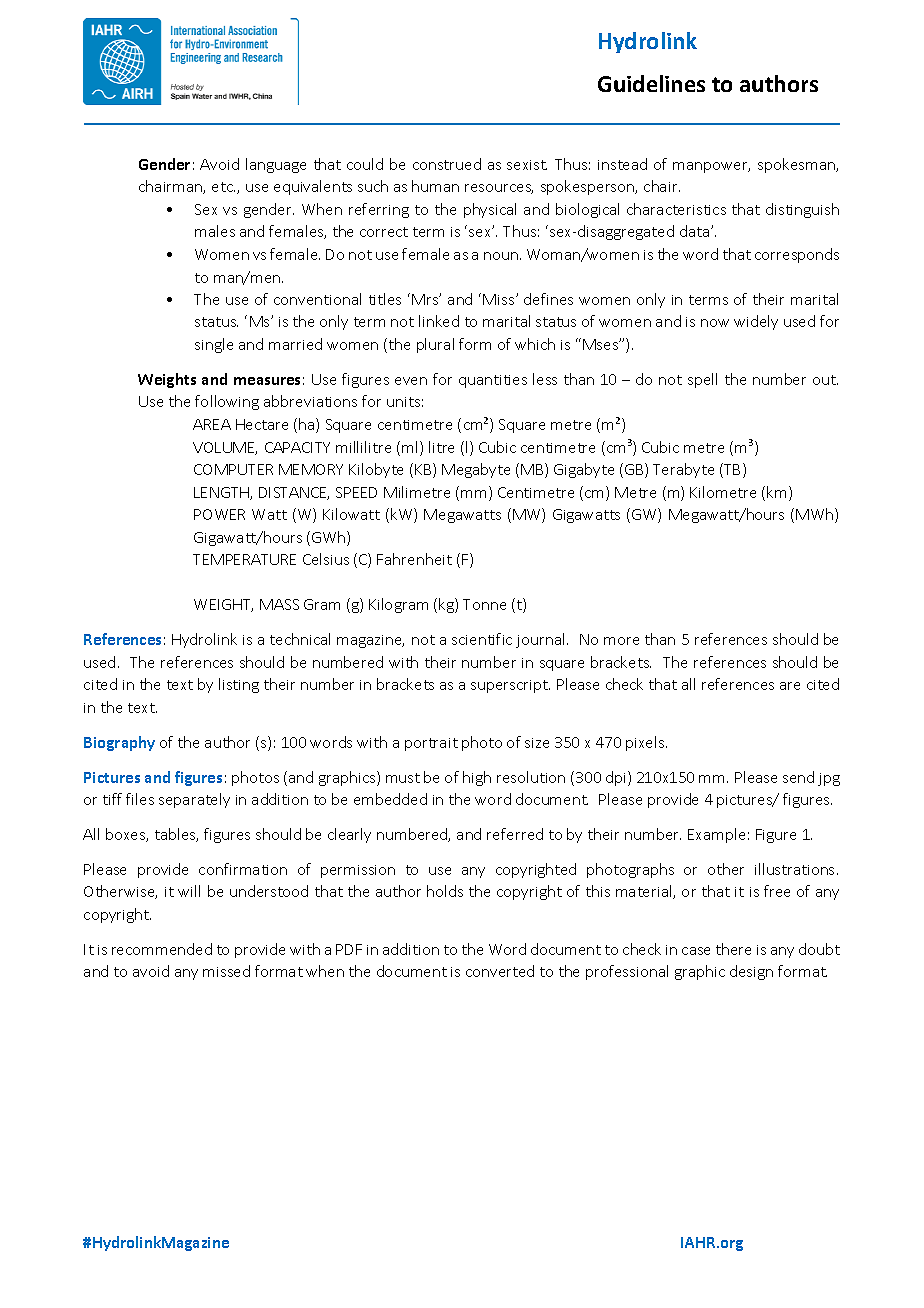 This page has height=1308, width=924. I want to click on following, so click(227, 402).
